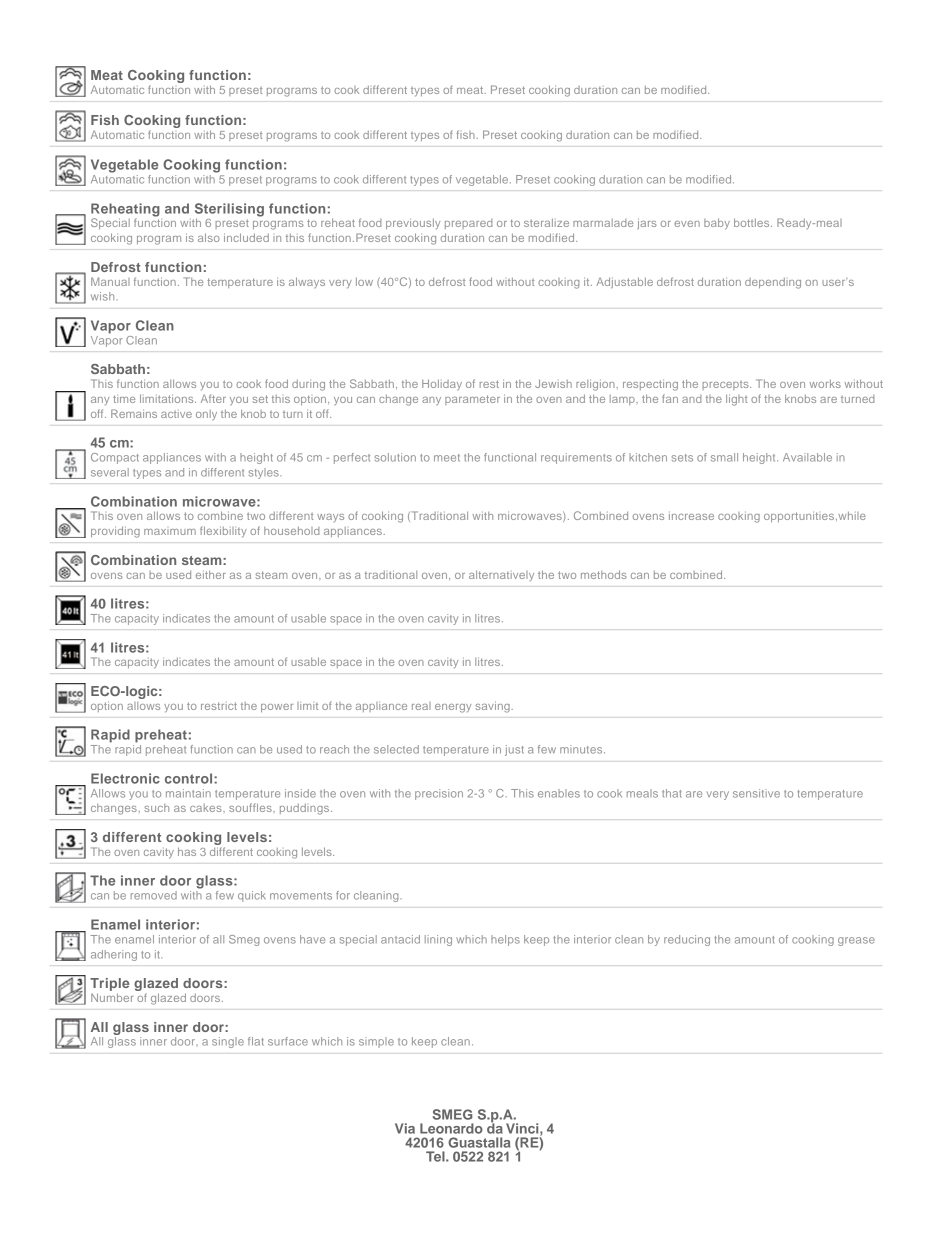 The height and width of the document is (1233, 952). What do you see at coordinates (753, 222) in the document?
I see `bottles` at bounding box center [753, 222].
